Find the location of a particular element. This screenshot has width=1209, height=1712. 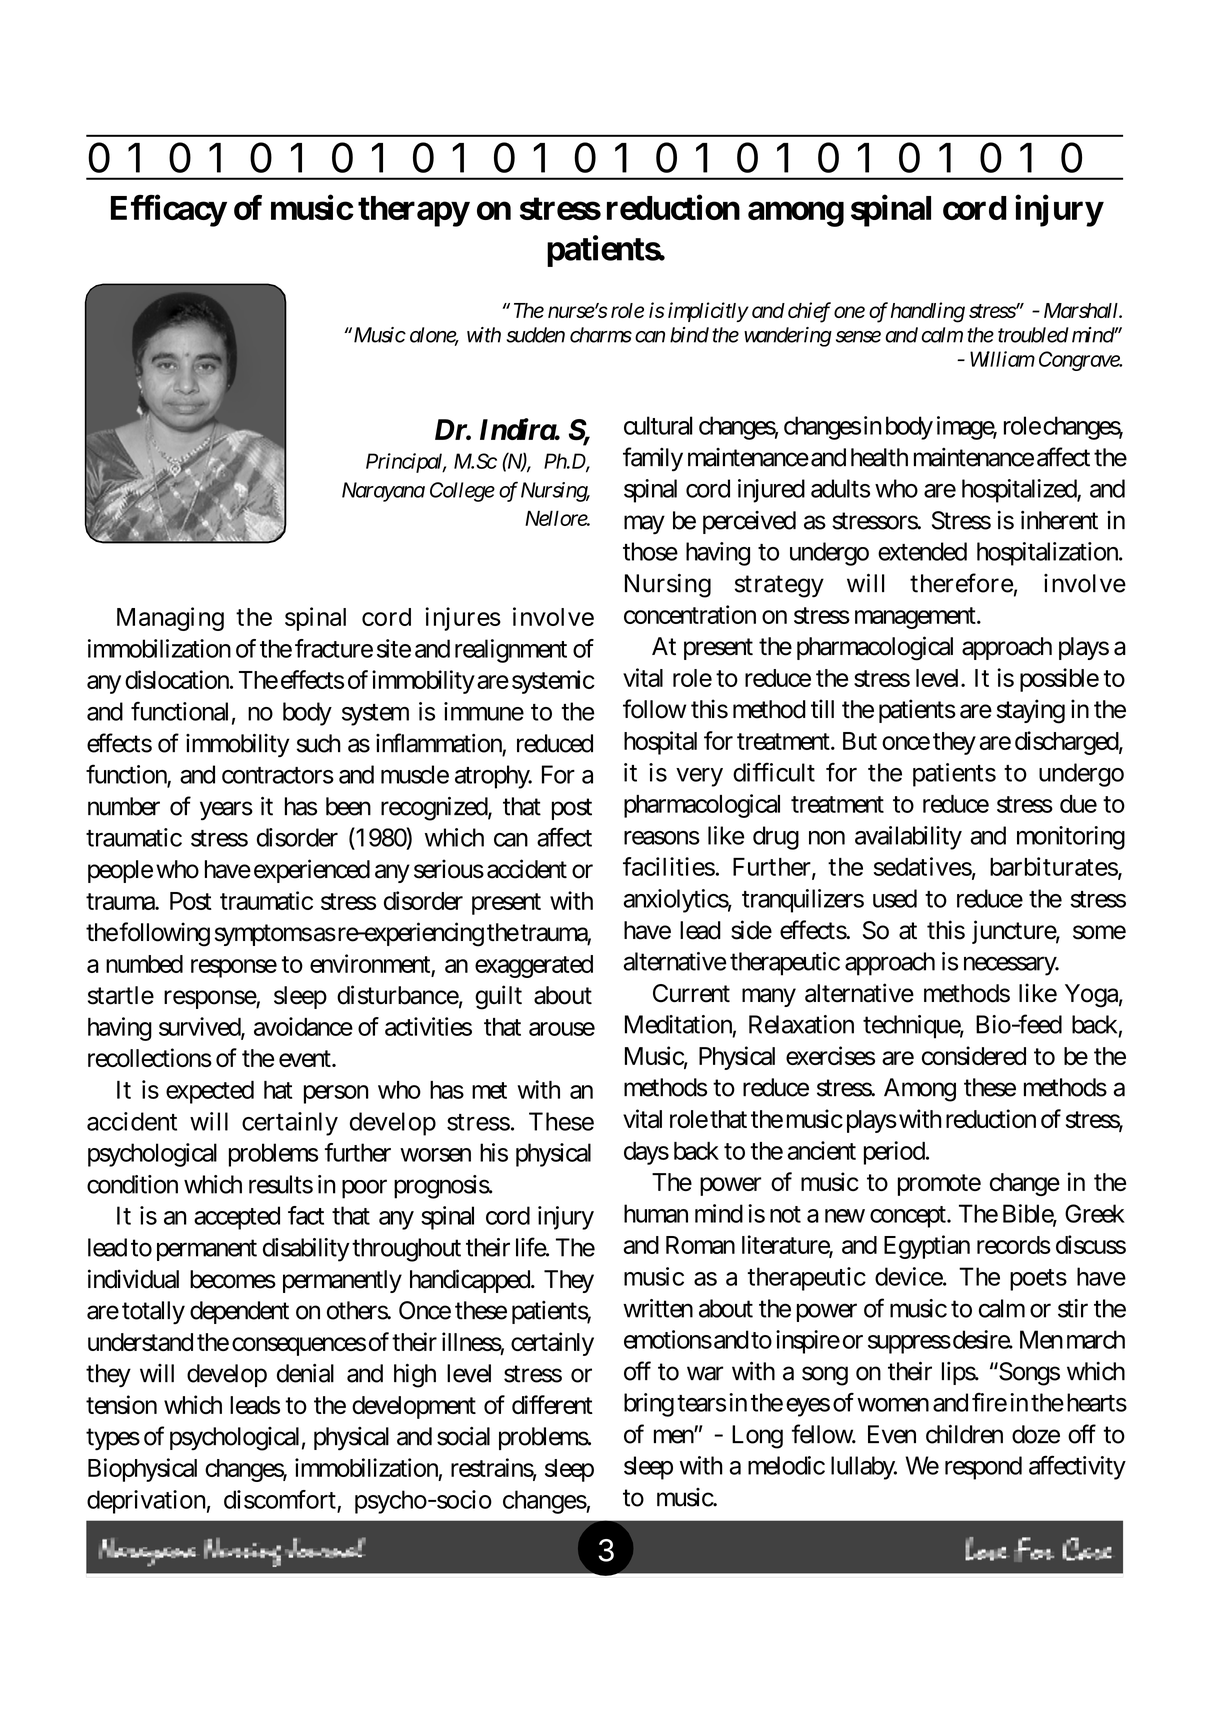

Efficacy is located at coordinates (168, 211).
